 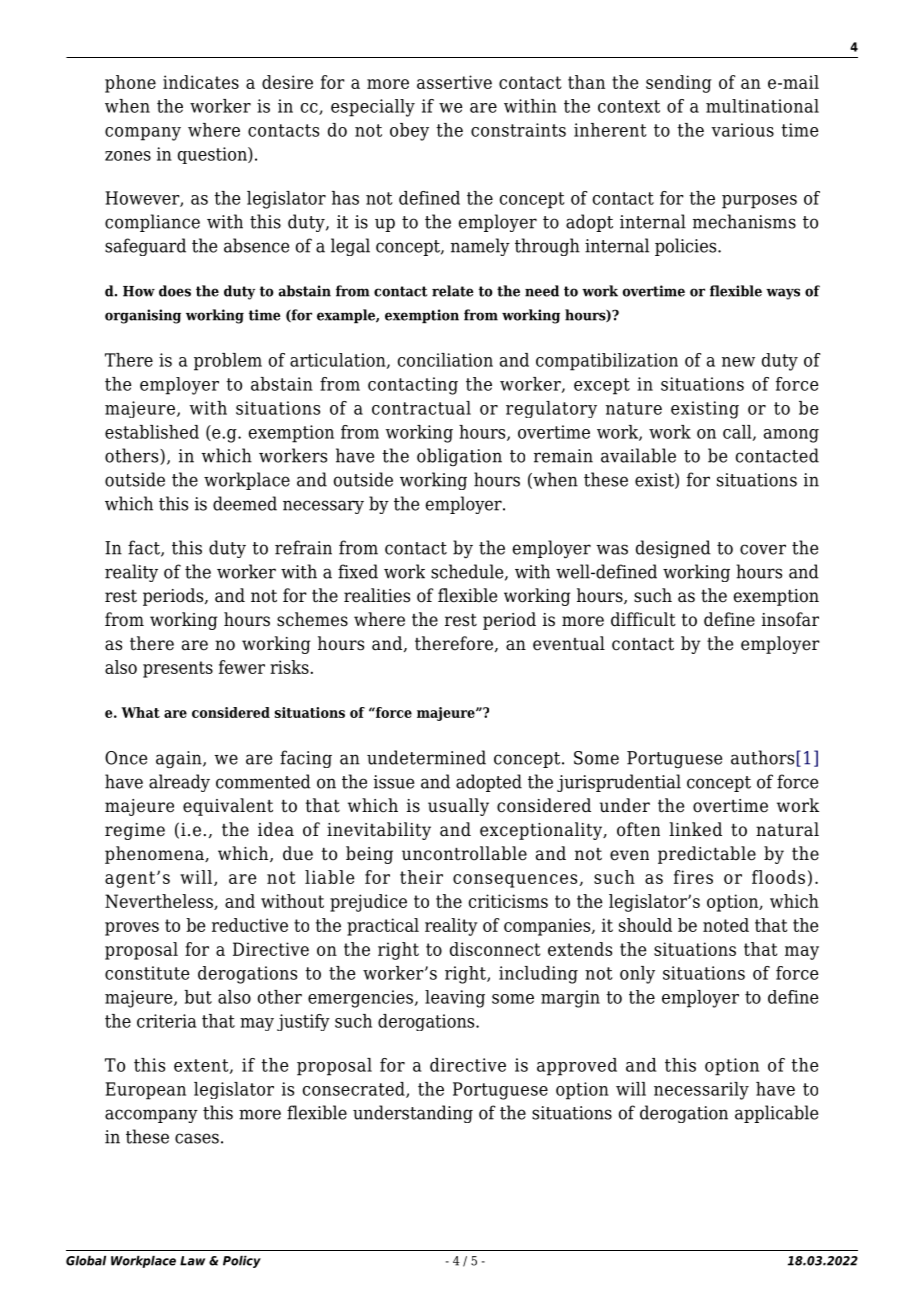 I want to click on undetermined, so click(x=426, y=757).
